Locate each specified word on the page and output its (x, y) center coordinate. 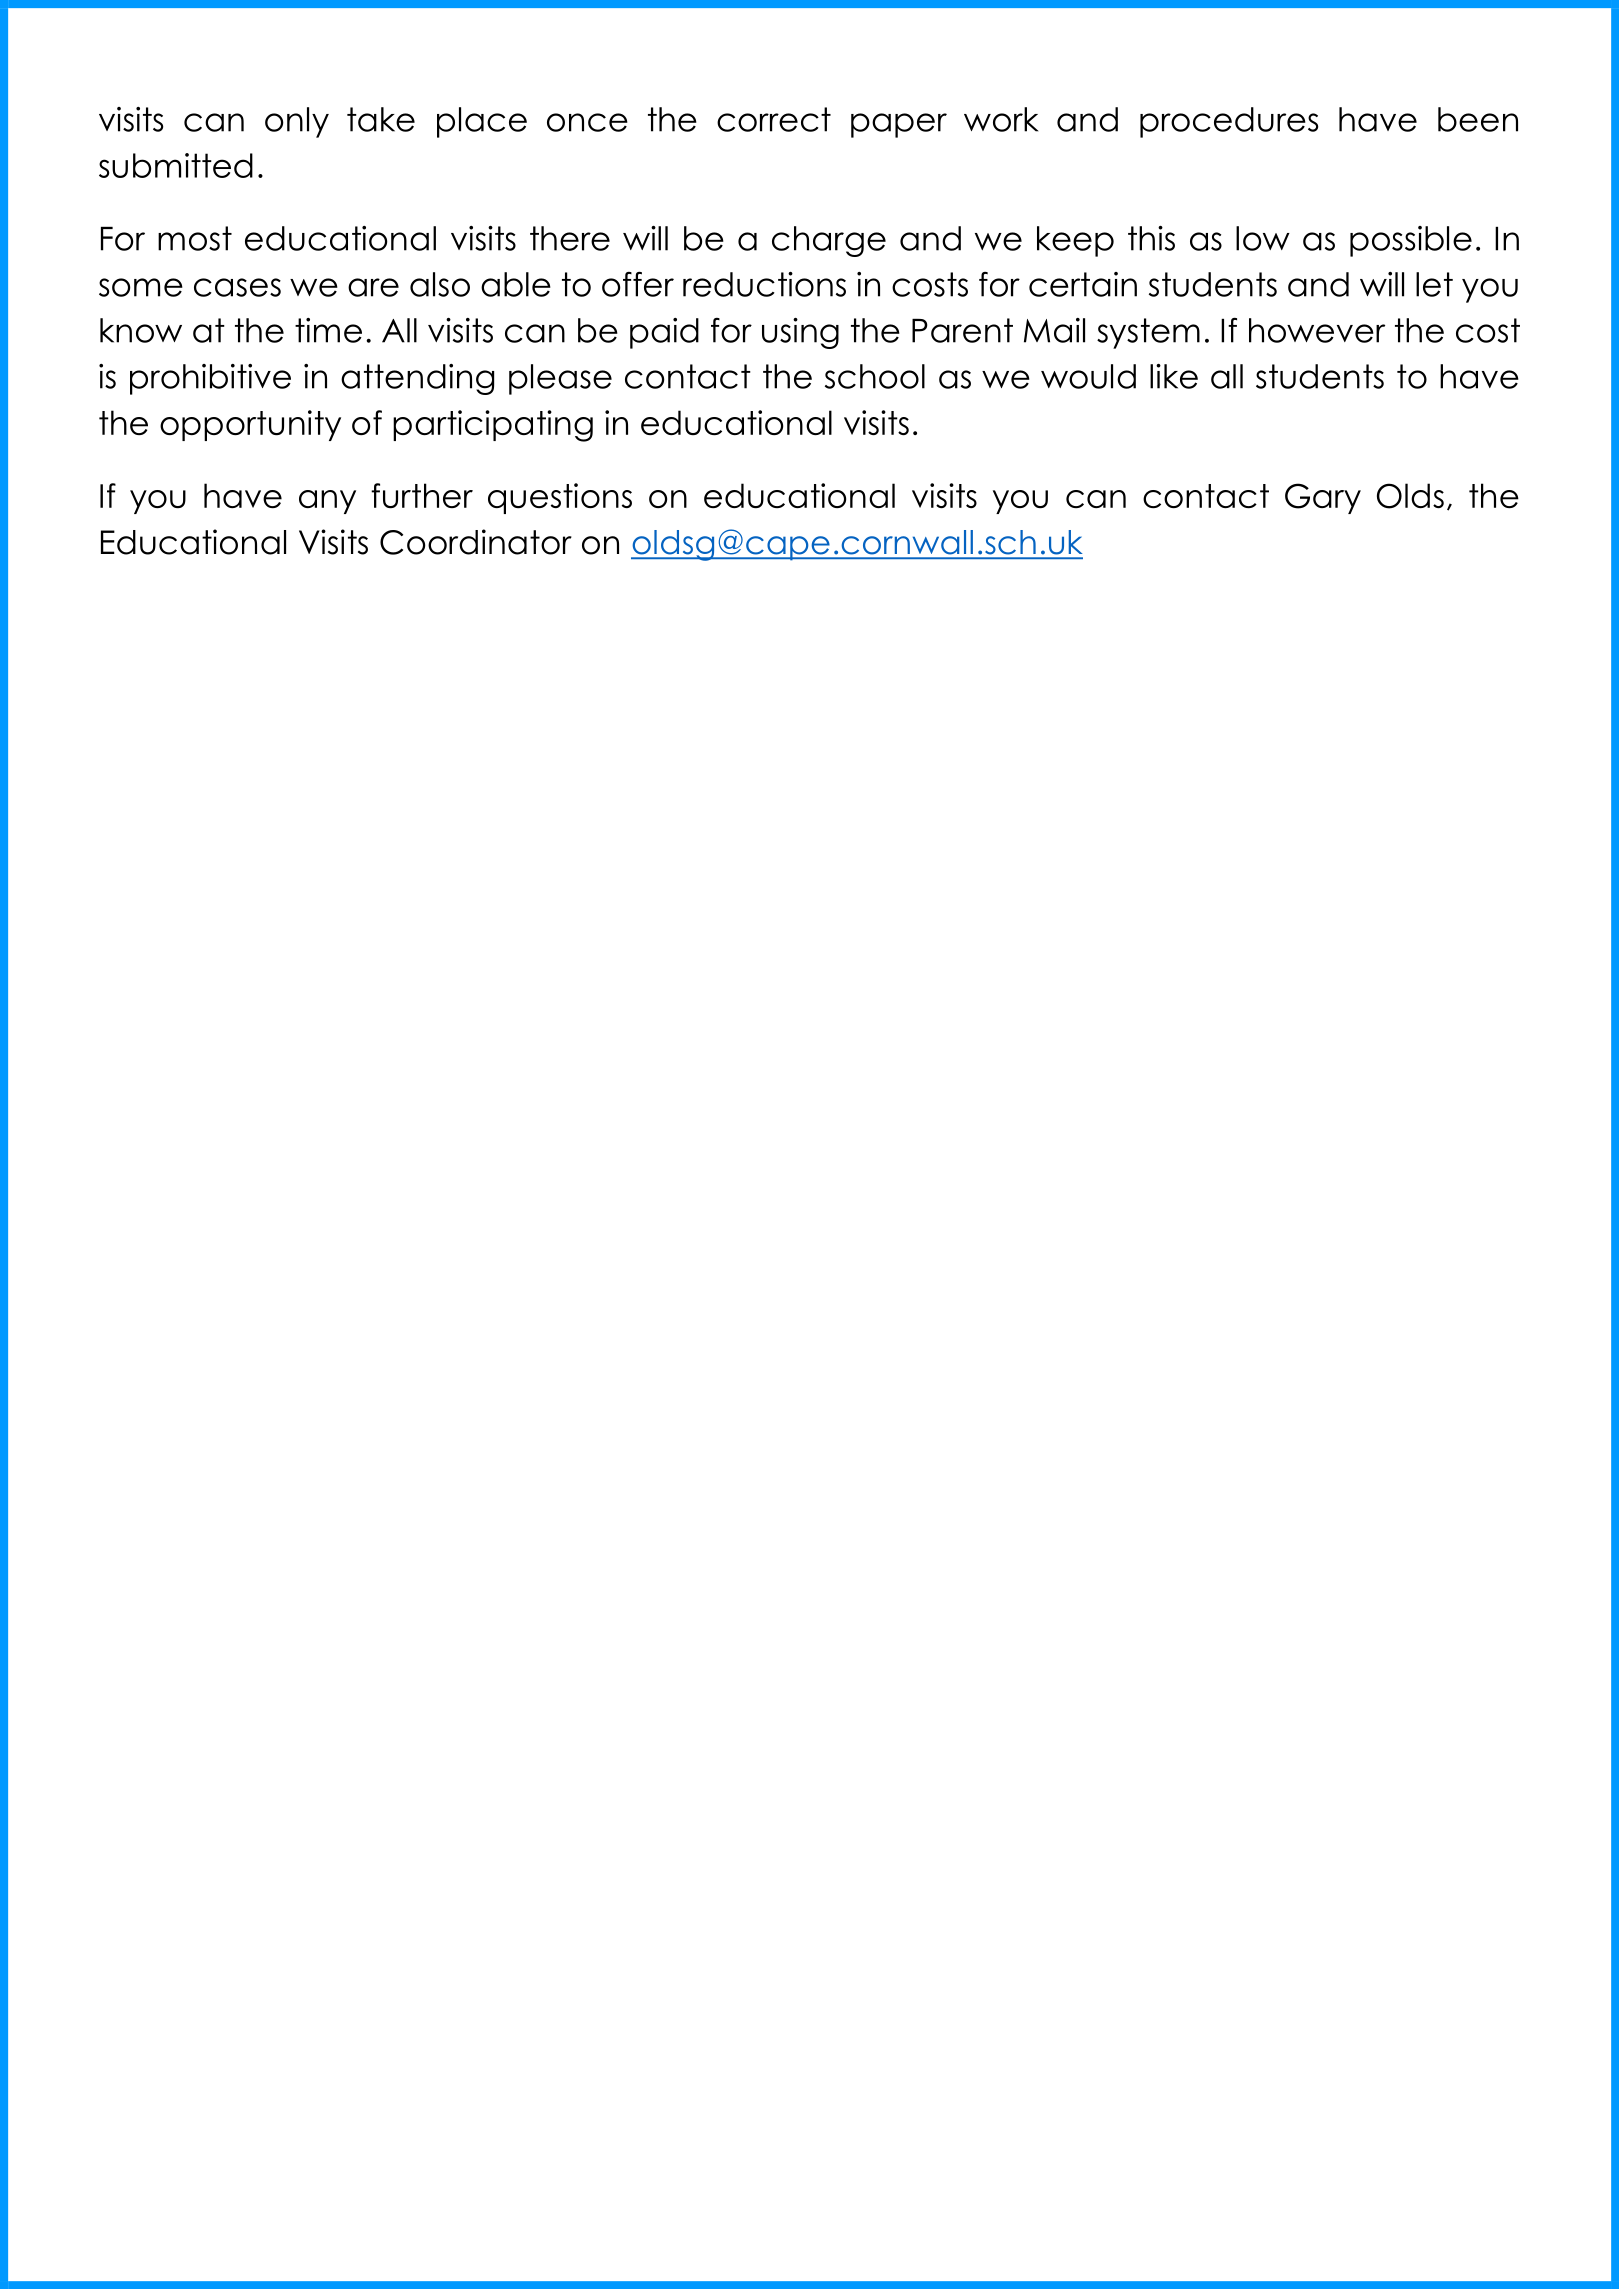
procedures (1229, 122)
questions (560, 498)
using (800, 333)
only (297, 122)
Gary (1323, 498)
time (328, 330)
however (1317, 330)
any (327, 502)
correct (774, 119)
